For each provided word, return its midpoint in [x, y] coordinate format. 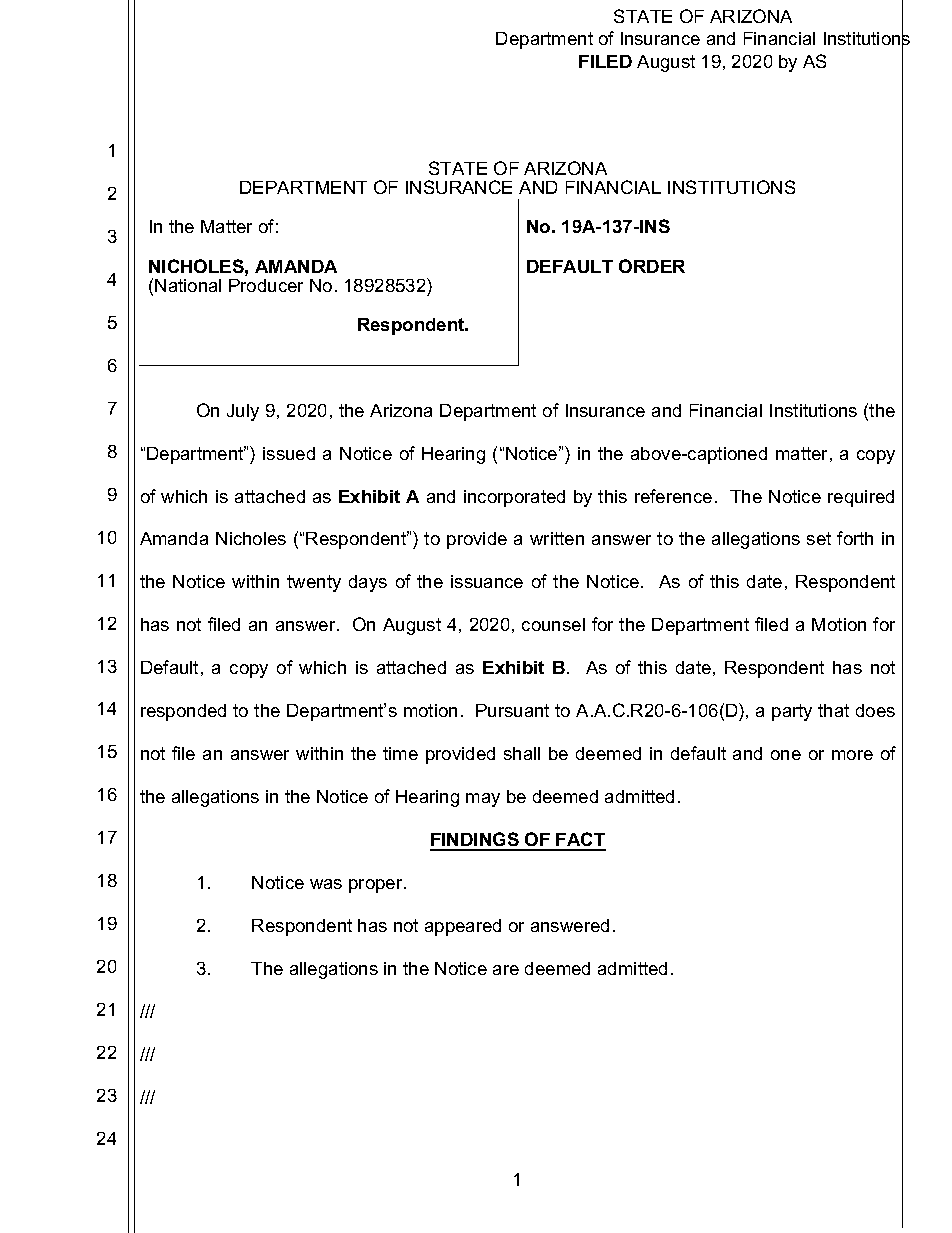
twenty [314, 583]
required [861, 498]
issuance [487, 581]
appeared [463, 927]
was [326, 884]
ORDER [652, 266]
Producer [266, 285]
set [819, 538]
